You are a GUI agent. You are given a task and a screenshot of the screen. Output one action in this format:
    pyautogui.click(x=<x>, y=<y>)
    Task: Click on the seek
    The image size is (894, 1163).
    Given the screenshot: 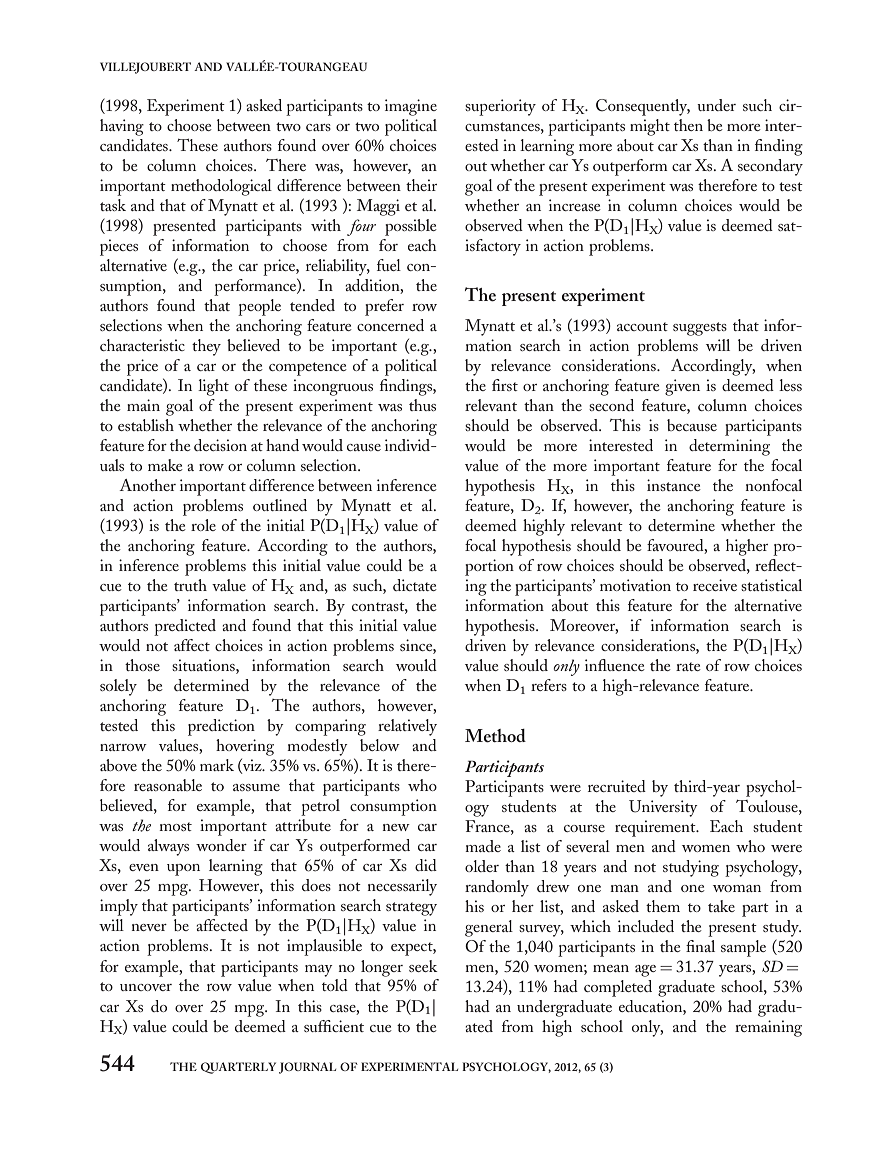 What is the action you would take?
    pyautogui.click(x=423, y=966)
